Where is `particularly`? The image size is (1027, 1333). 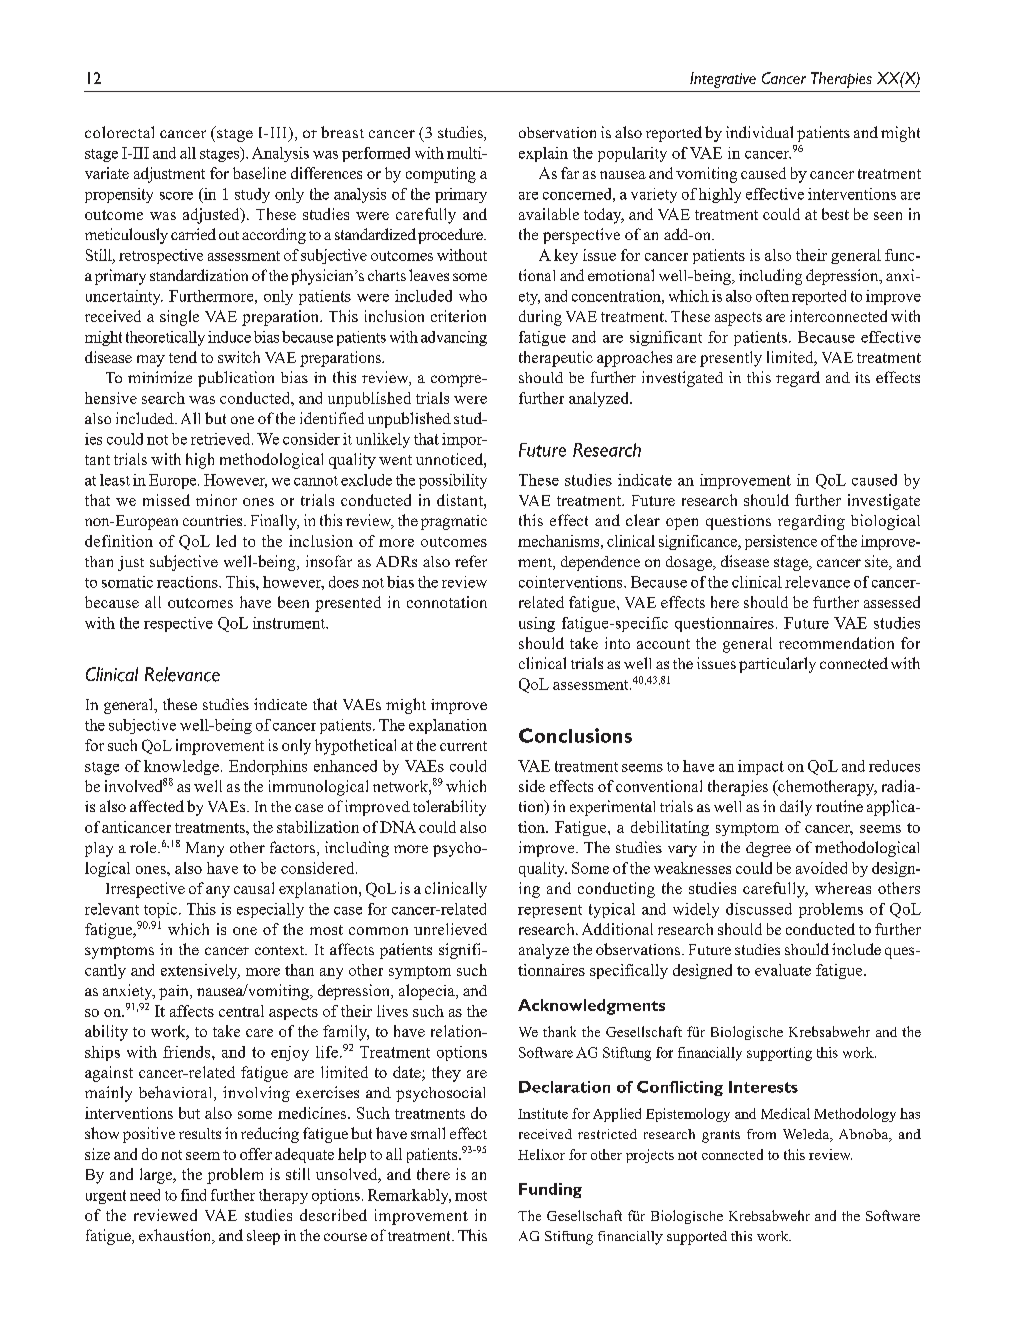
particularly is located at coordinates (777, 665).
